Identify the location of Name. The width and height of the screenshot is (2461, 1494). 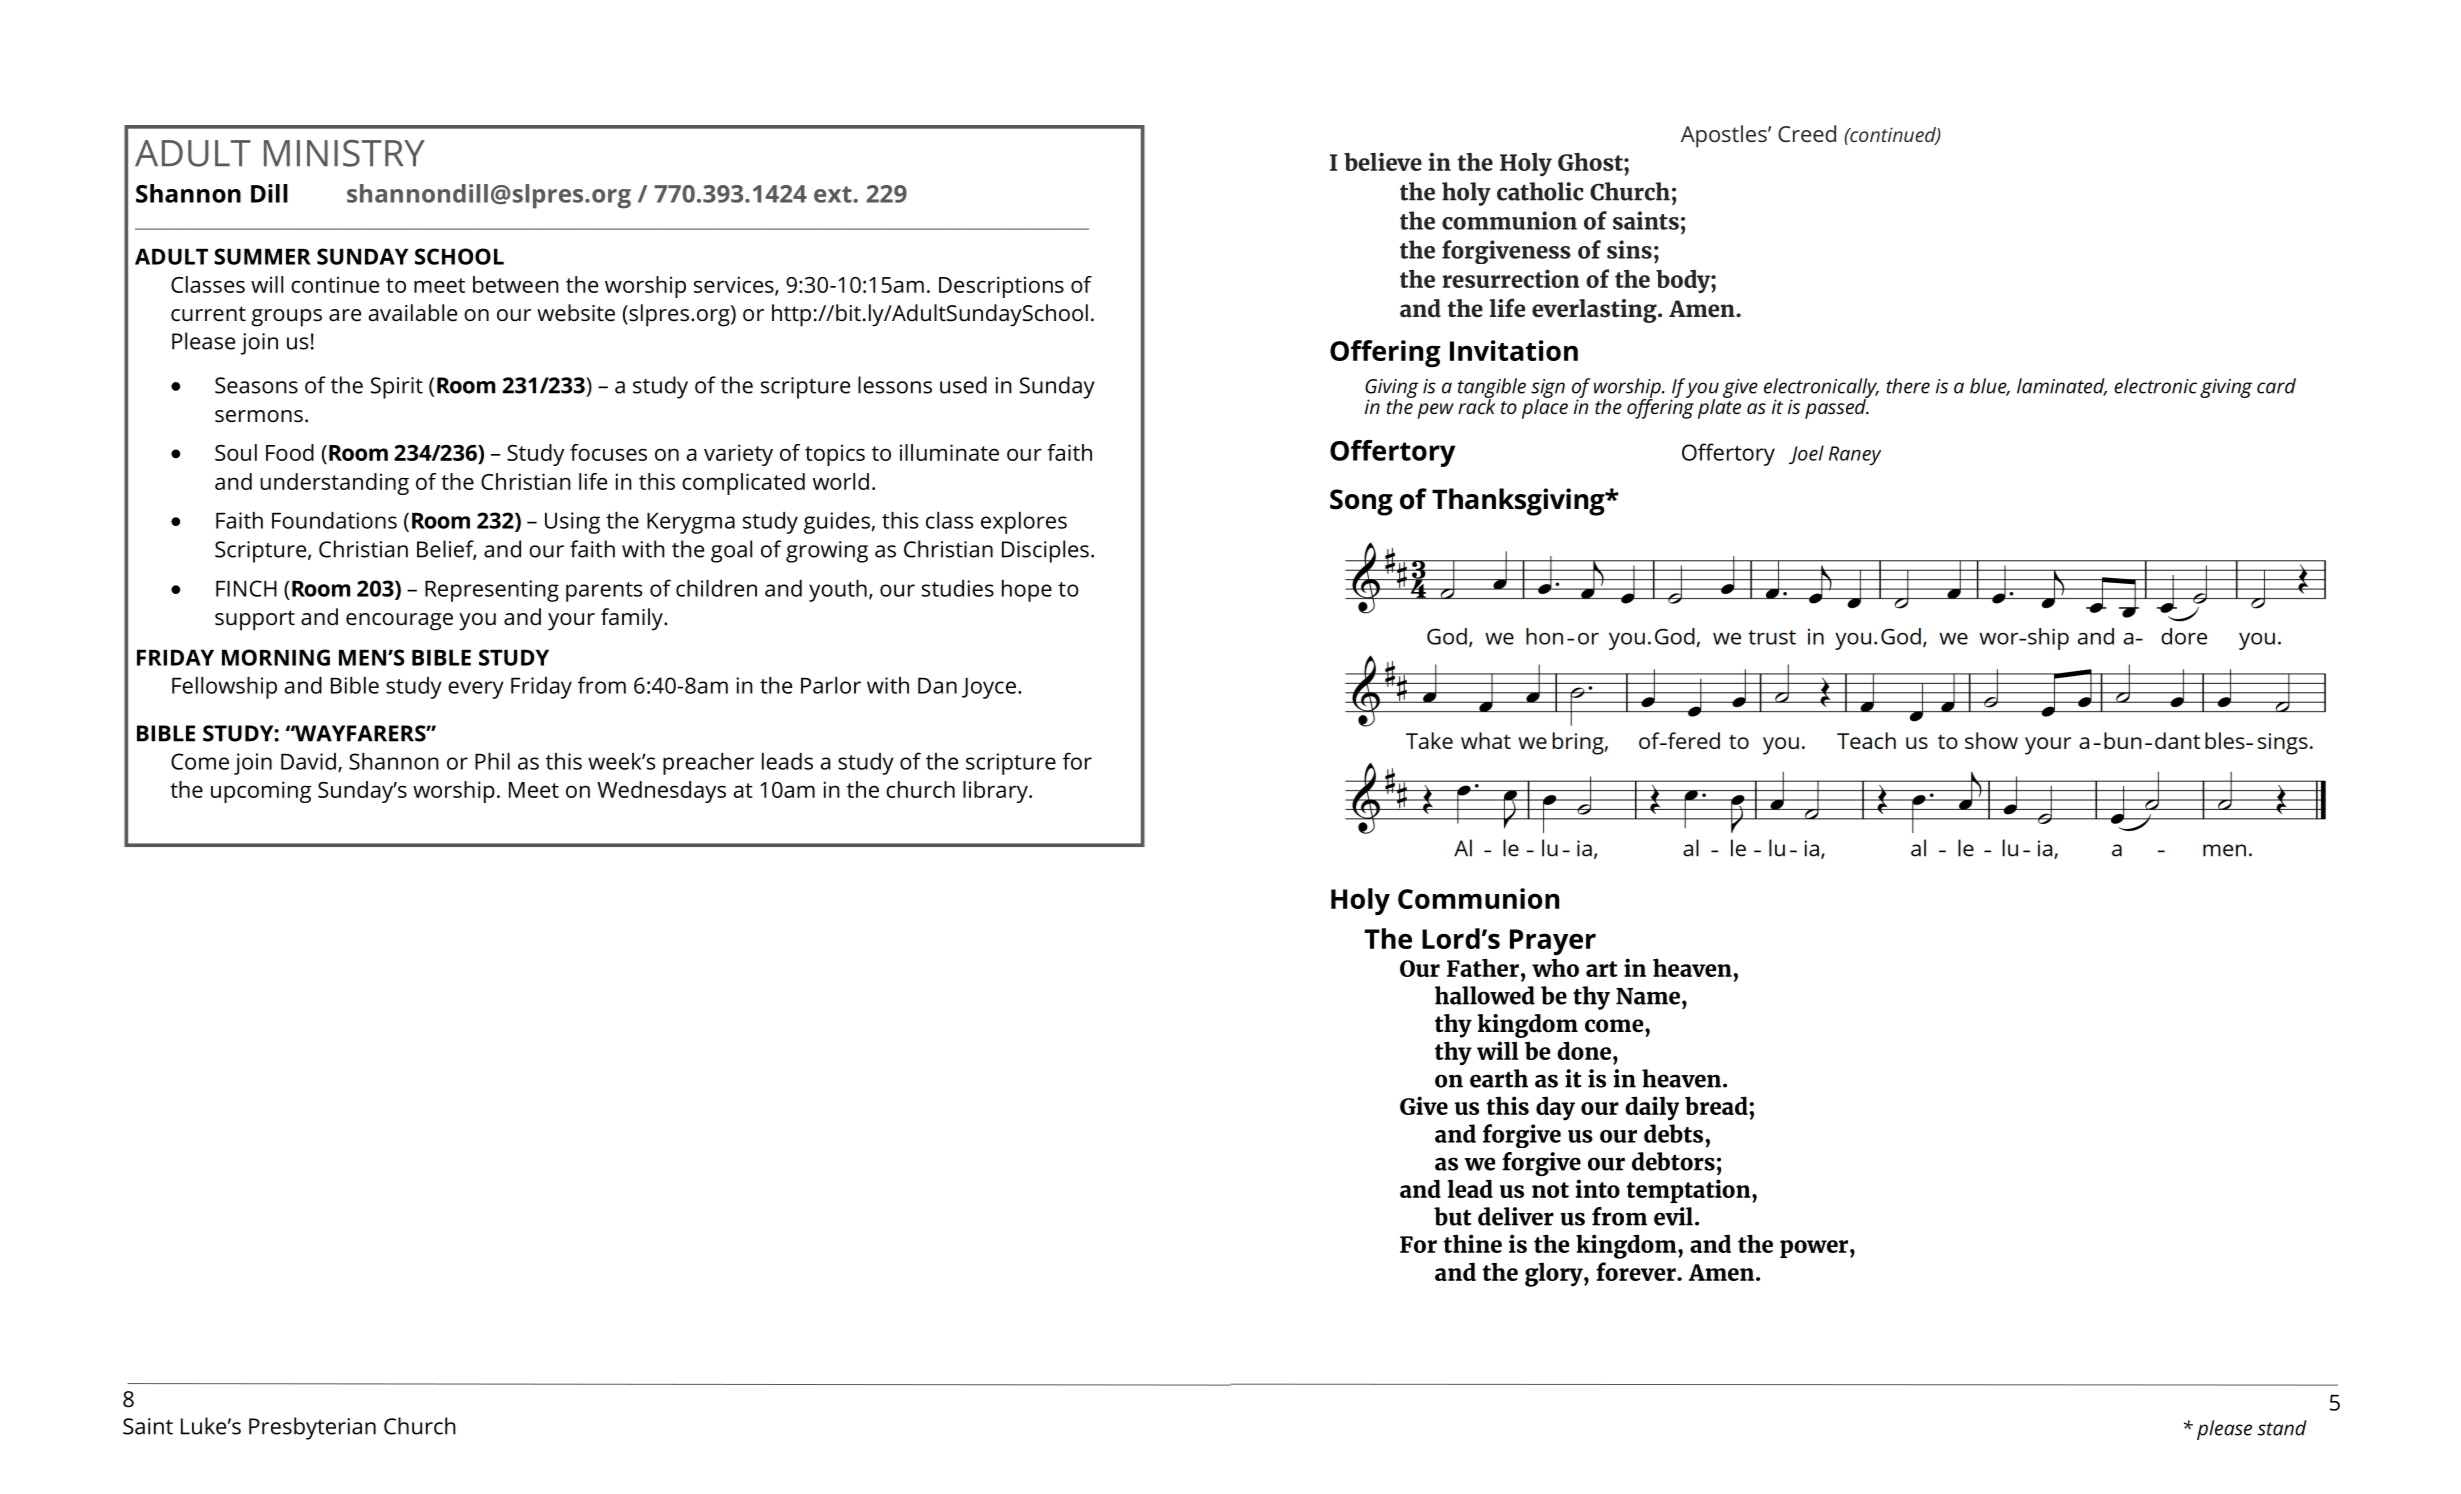
(1648, 996).
